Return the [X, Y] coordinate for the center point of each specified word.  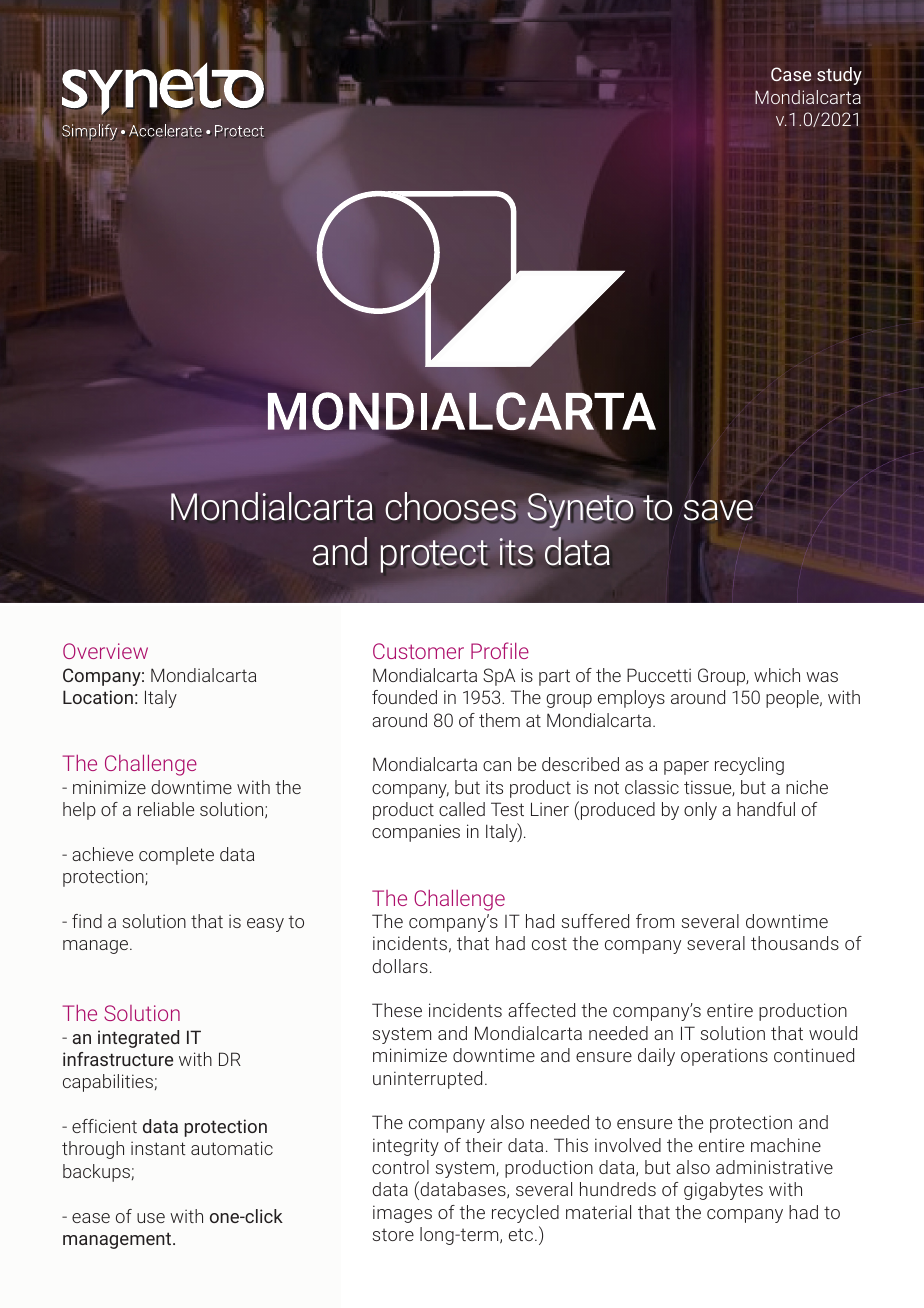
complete [176, 856]
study [839, 76]
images [402, 1214]
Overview [105, 651]
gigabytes [723, 1191]
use [151, 1218]
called [462, 809]
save [718, 510]
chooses [450, 506]
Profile [500, 650]
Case [791, 74]
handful [766, 809]
